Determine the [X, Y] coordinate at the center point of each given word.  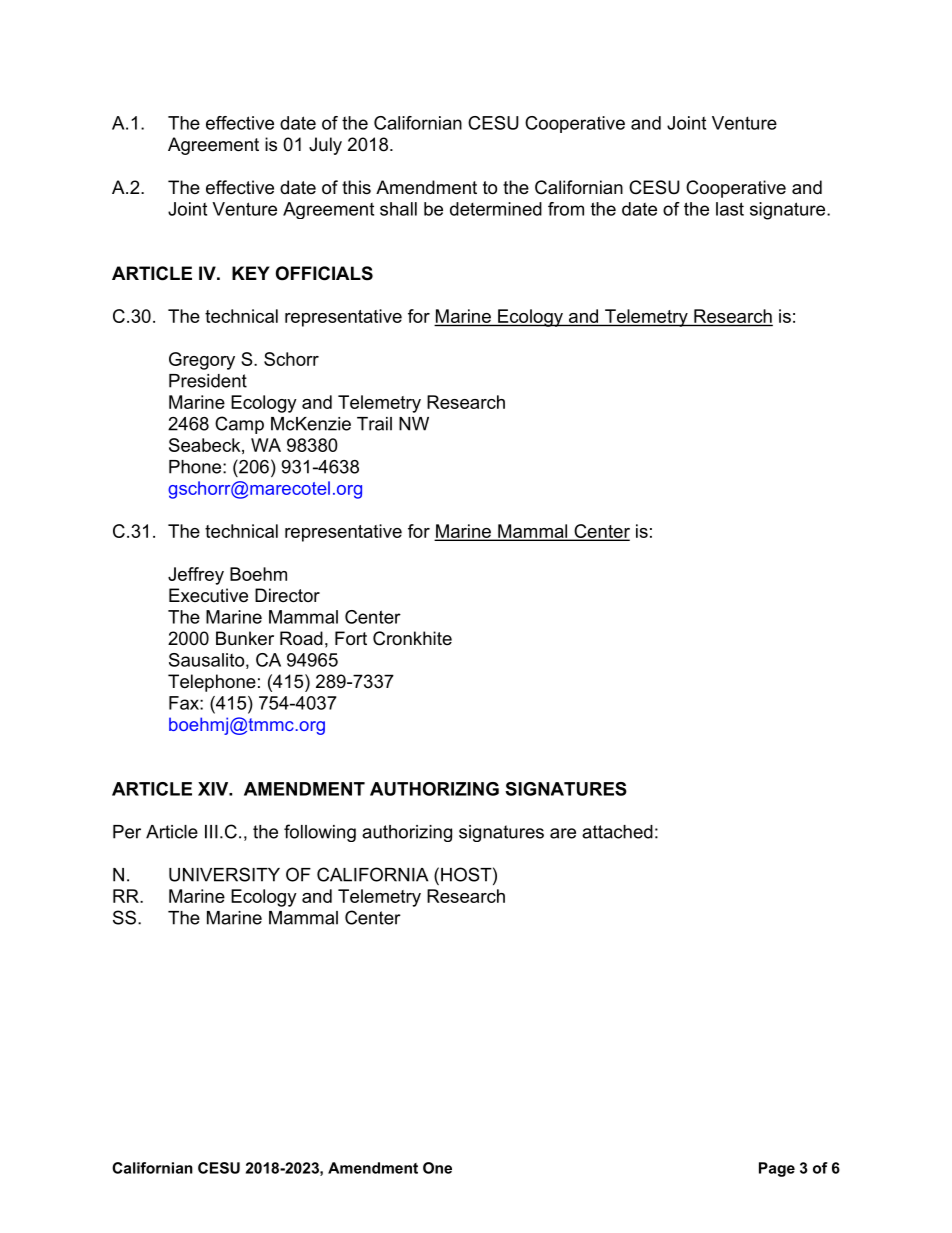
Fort [351, 638]
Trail [374, 424]
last [730, 209]
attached [617, 832]
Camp [239, 425]
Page [777, 1169]
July [325, 146]
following [320, 833]
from [566, 209]
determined [496, 209]
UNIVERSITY [224, 874]
